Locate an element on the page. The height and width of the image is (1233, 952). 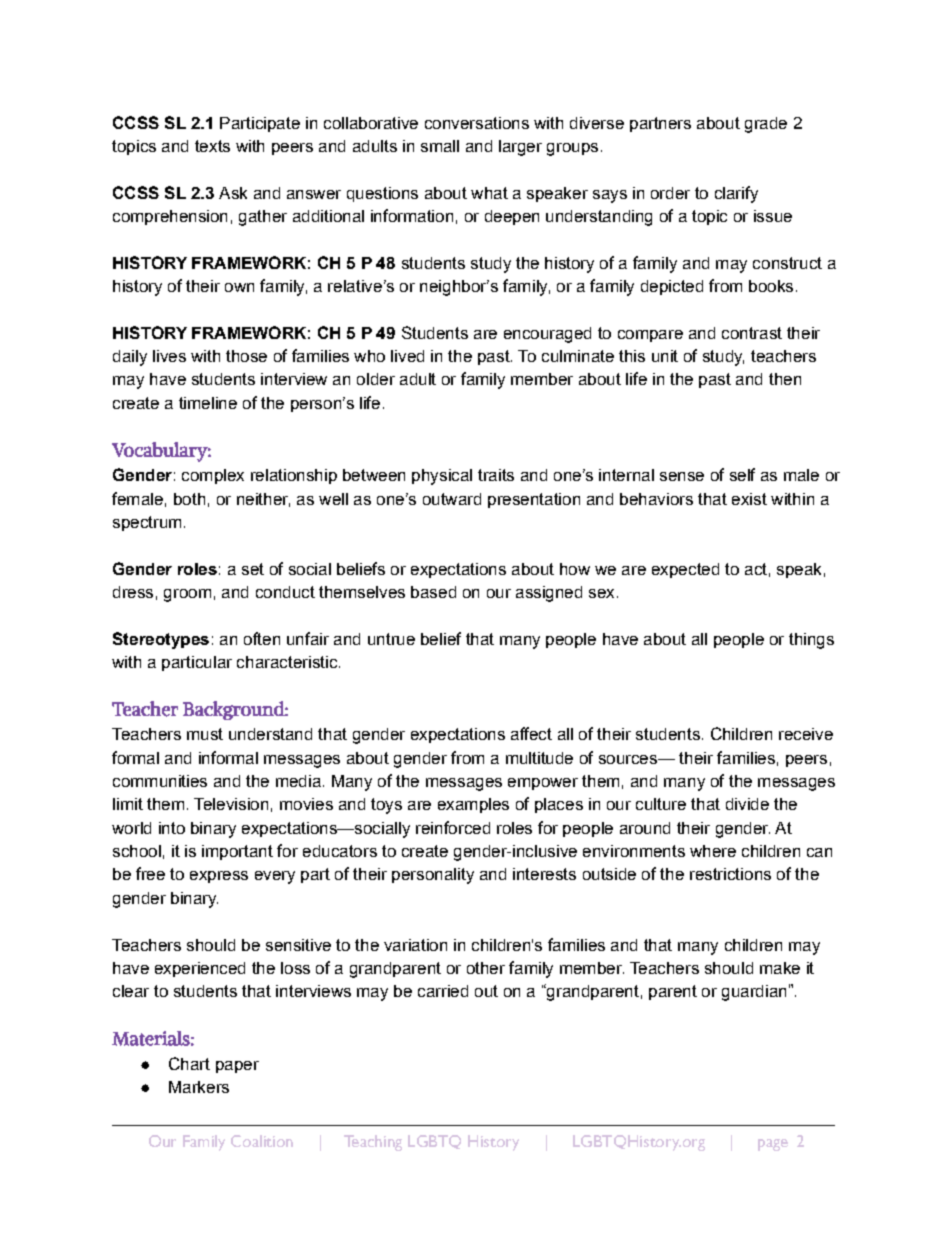
restrictions is located at coordinates (730, 874).
